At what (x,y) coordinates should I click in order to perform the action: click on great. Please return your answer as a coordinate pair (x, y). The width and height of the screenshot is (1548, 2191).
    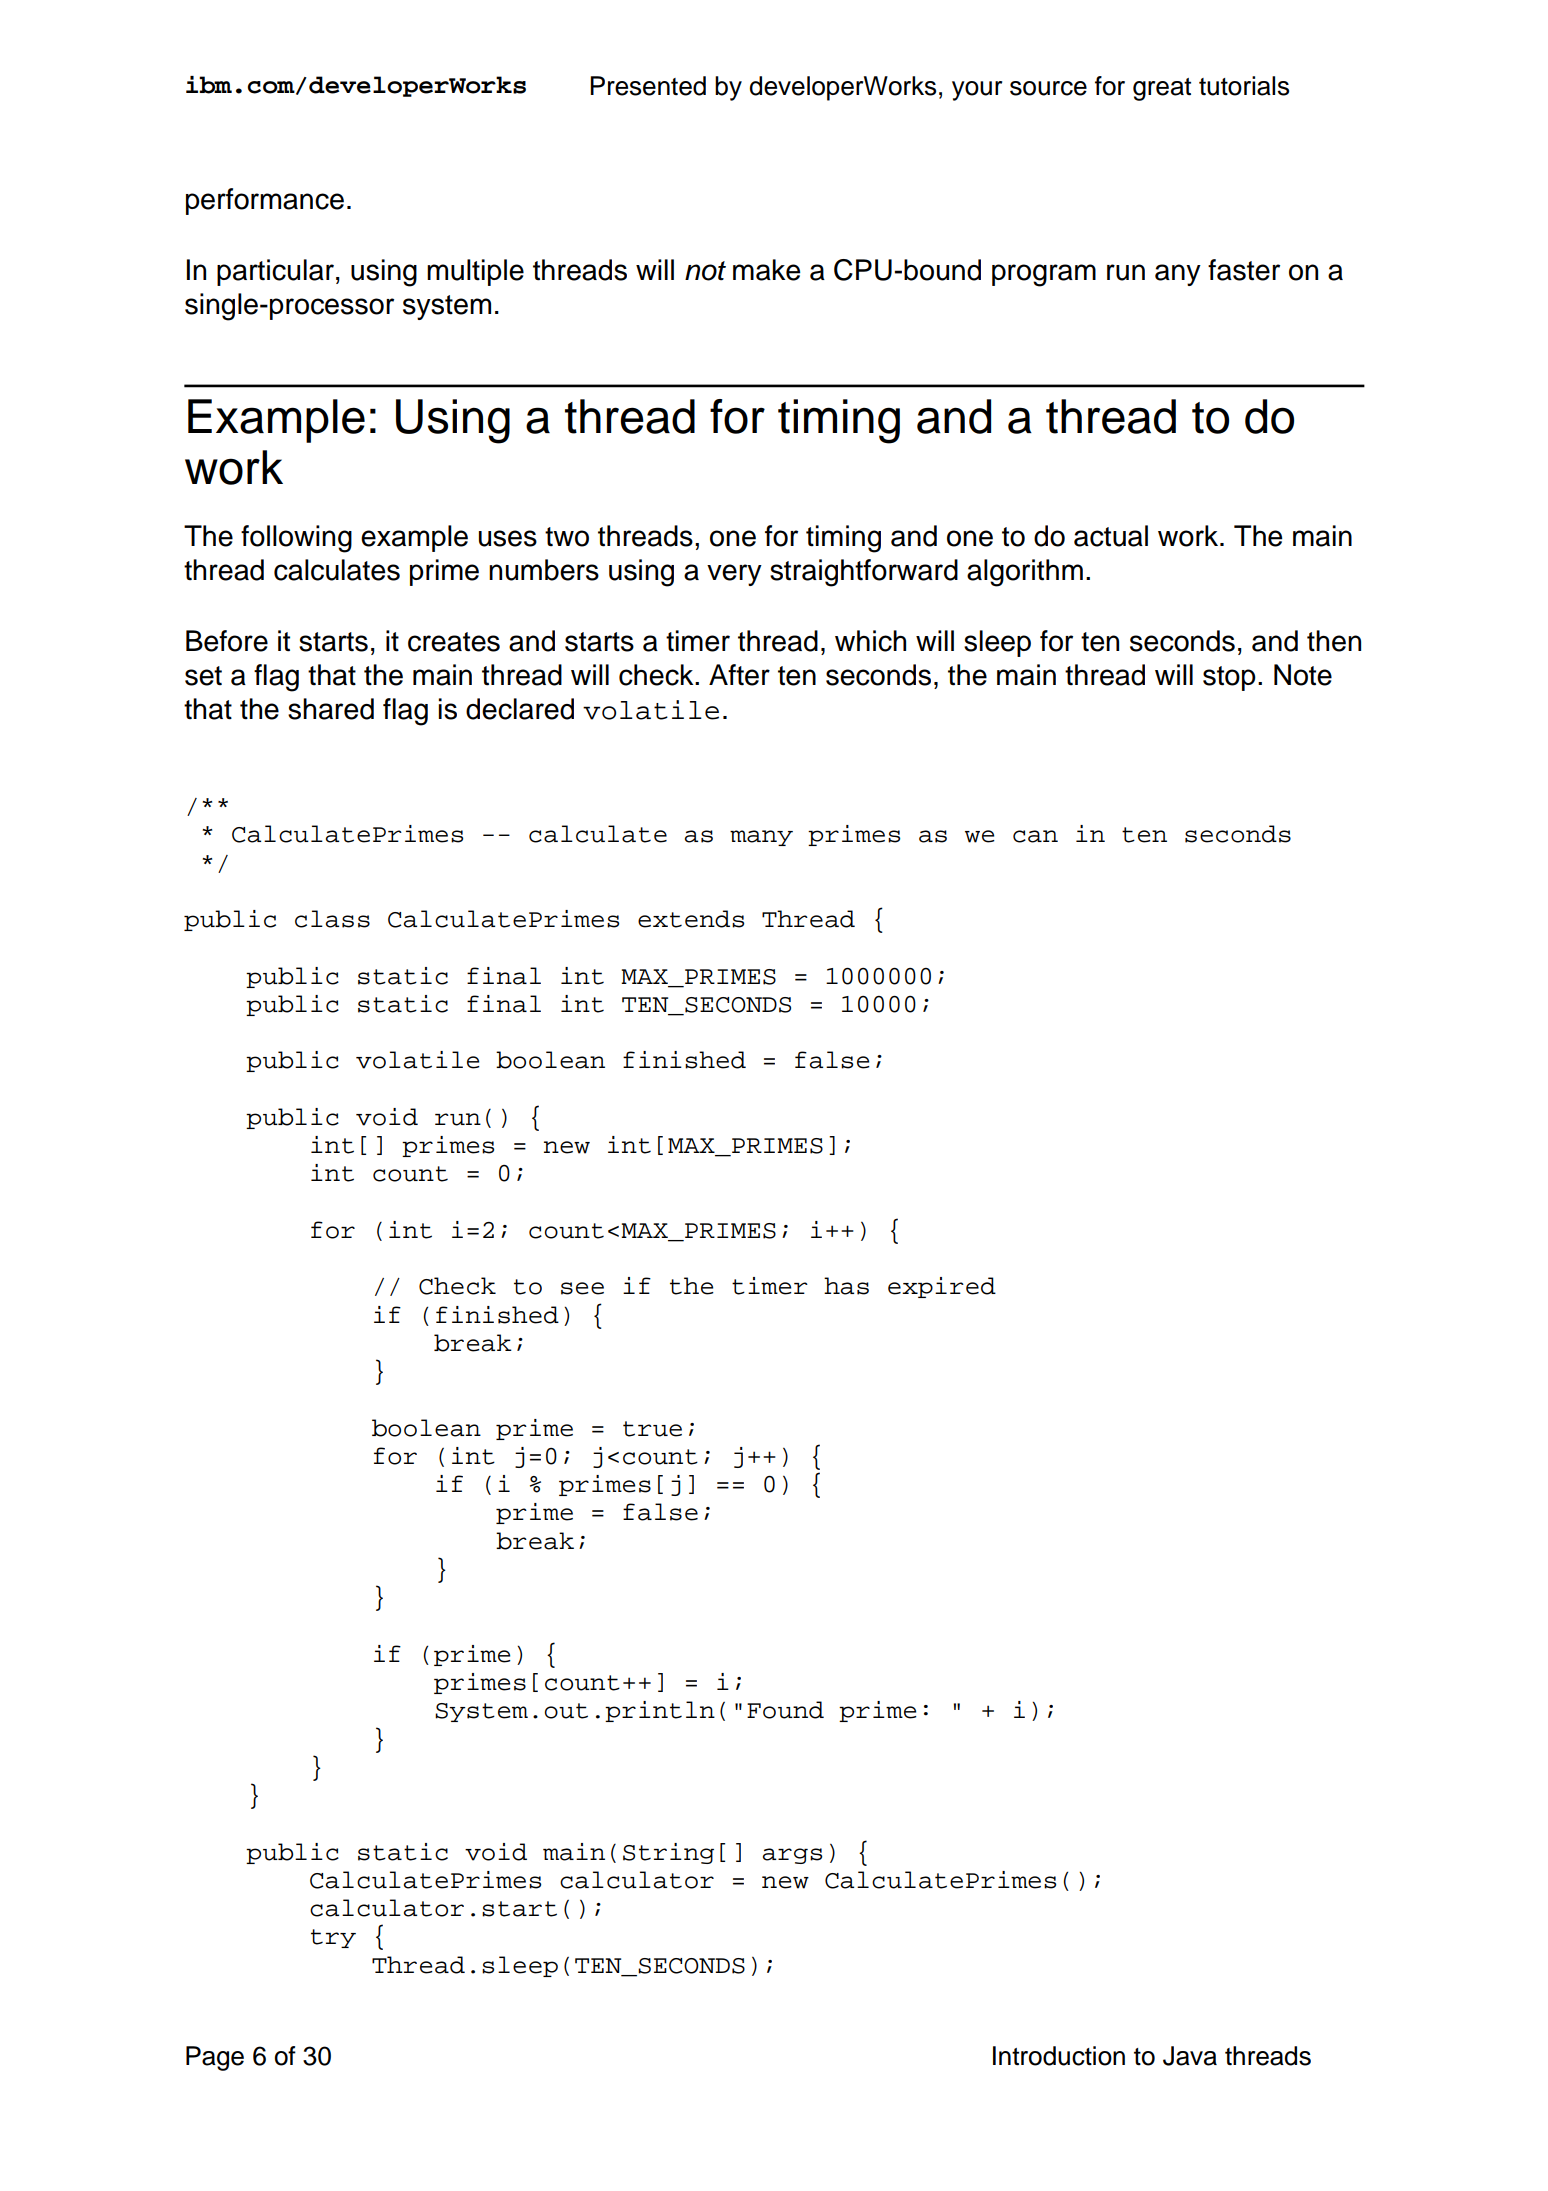
    Looking at the image, I should click on (1162, 89).
